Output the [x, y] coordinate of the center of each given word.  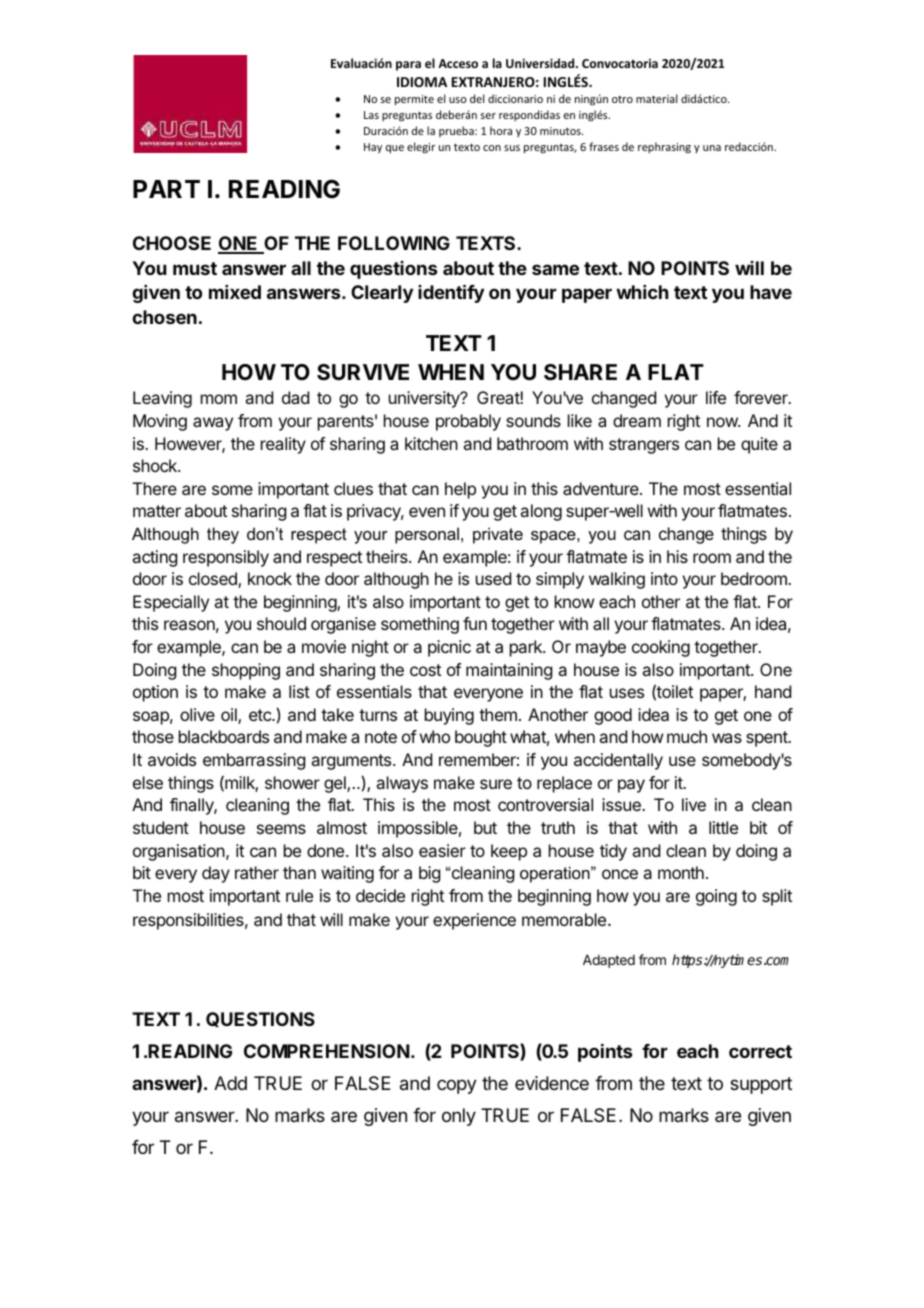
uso [458, 100]
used [493, 578]
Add [230, 1083]
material [656, 98]
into [664, 578]
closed [214, 580]
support [761, 1085]
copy [457, 1086]
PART [166, 189]
